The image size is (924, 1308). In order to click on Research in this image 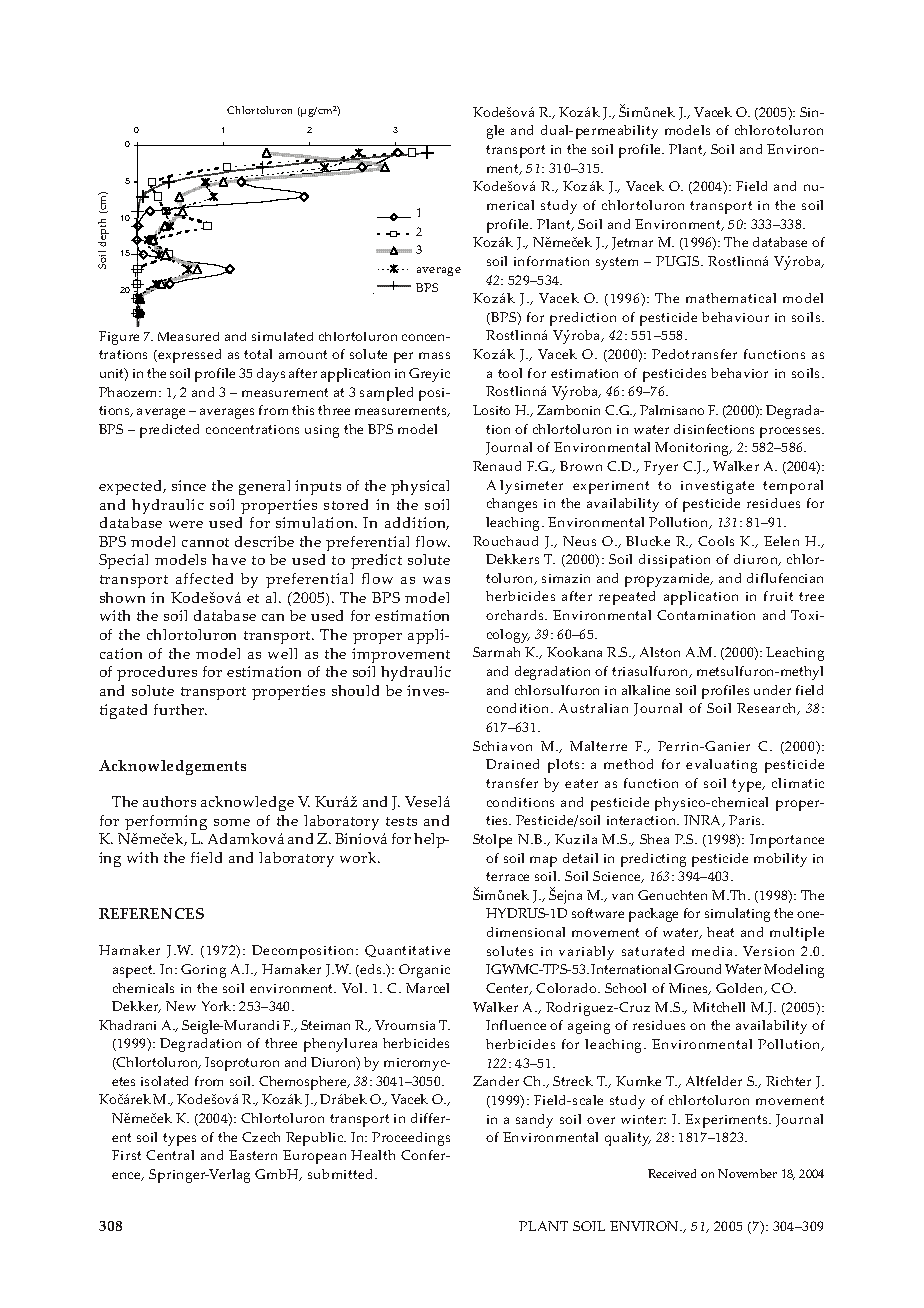, I will do `click(768, 709)`.
